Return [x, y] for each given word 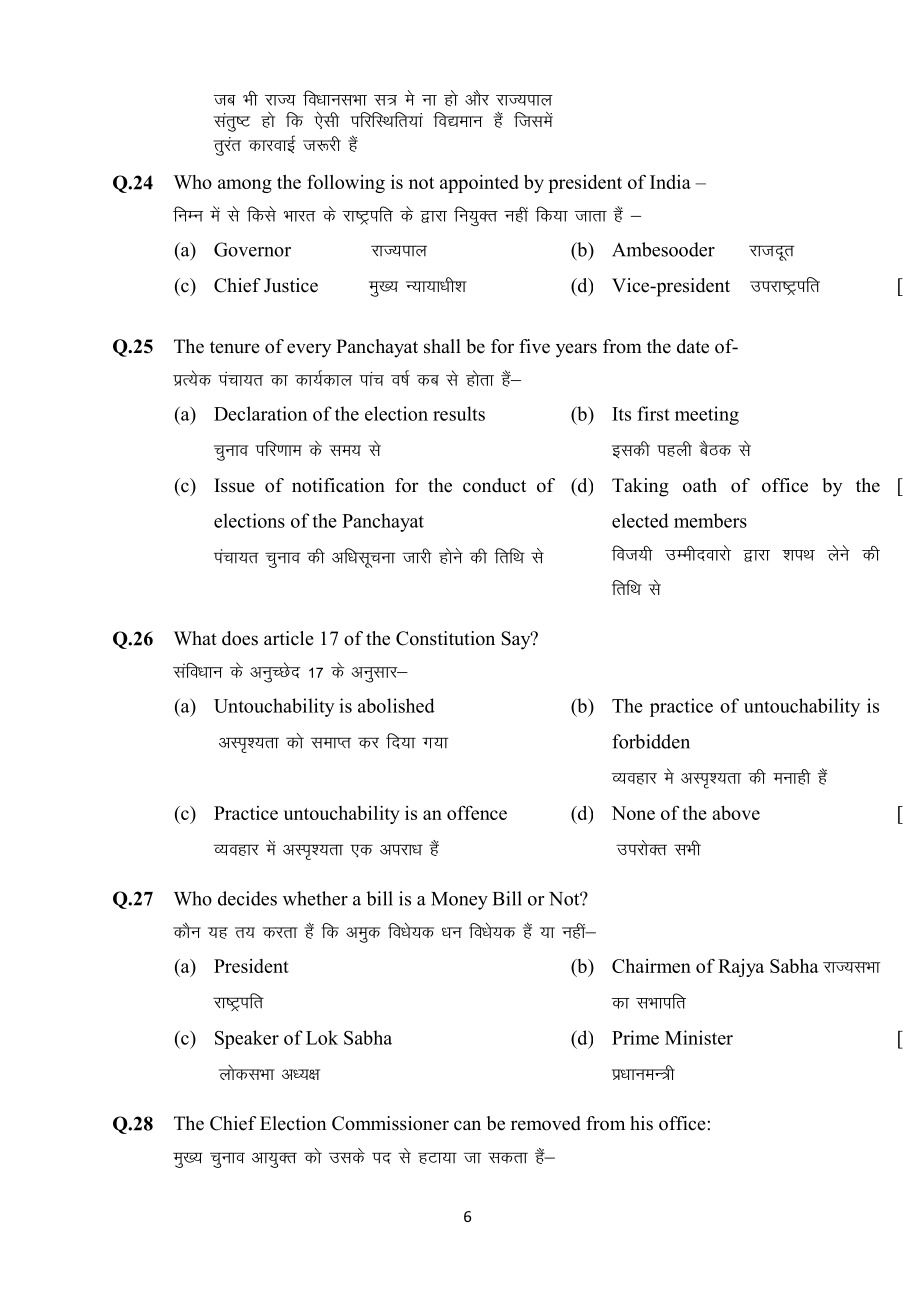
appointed [479, 183]
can [467, 1125]
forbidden [651, 741]
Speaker [247, 1039]
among [245, 186]
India [670, 182]
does [240, 638]
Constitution [445, 638]
